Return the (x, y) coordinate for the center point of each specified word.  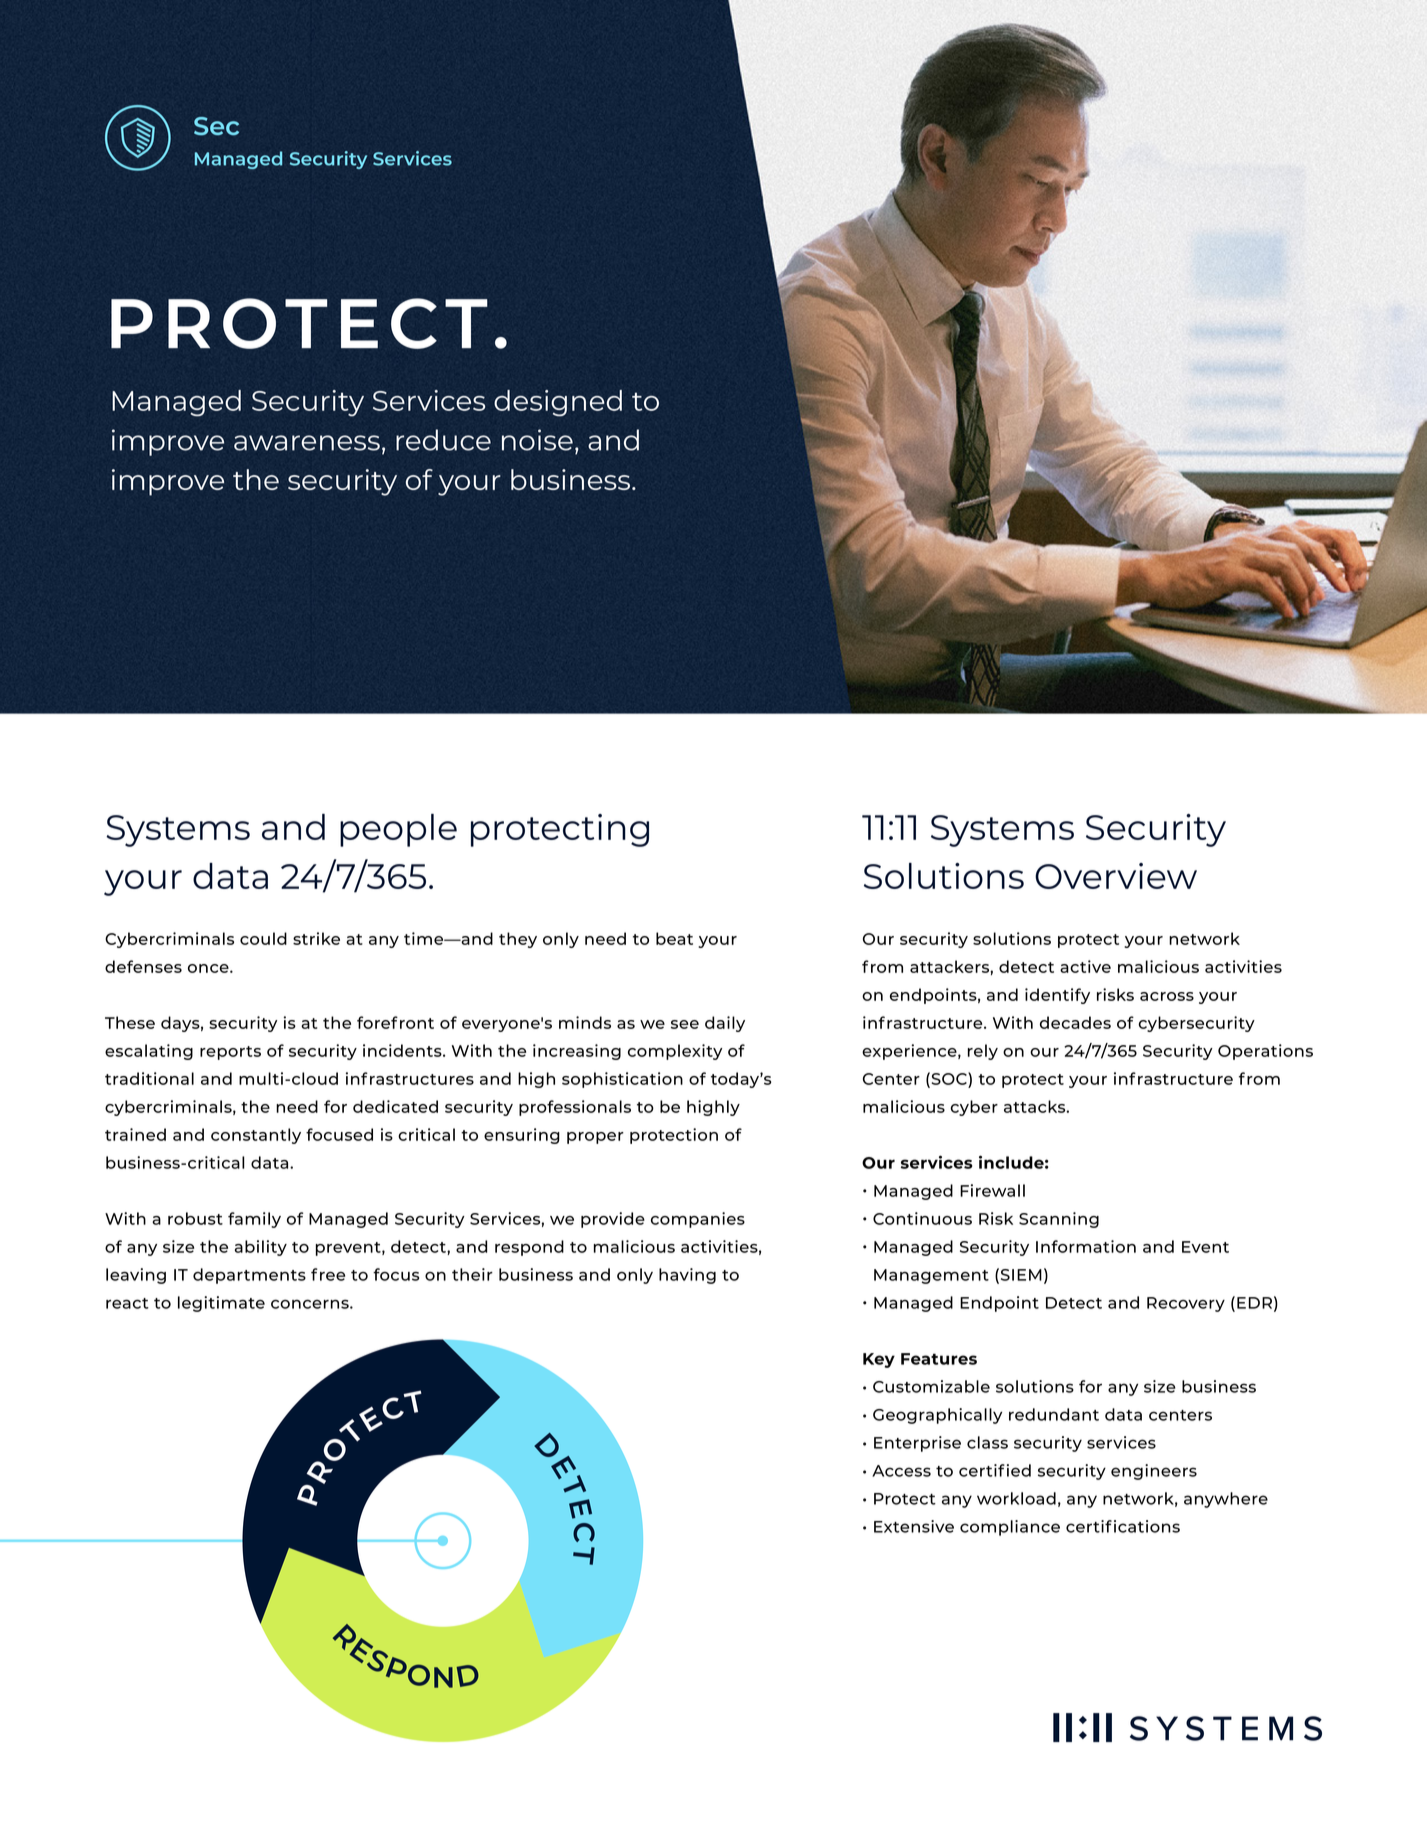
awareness (307, 443)
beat (674, 938)
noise (537, 440)
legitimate (221, 1304)
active (1085, 966)
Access (901, 1471)
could (263, 938)
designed (558, 403)
